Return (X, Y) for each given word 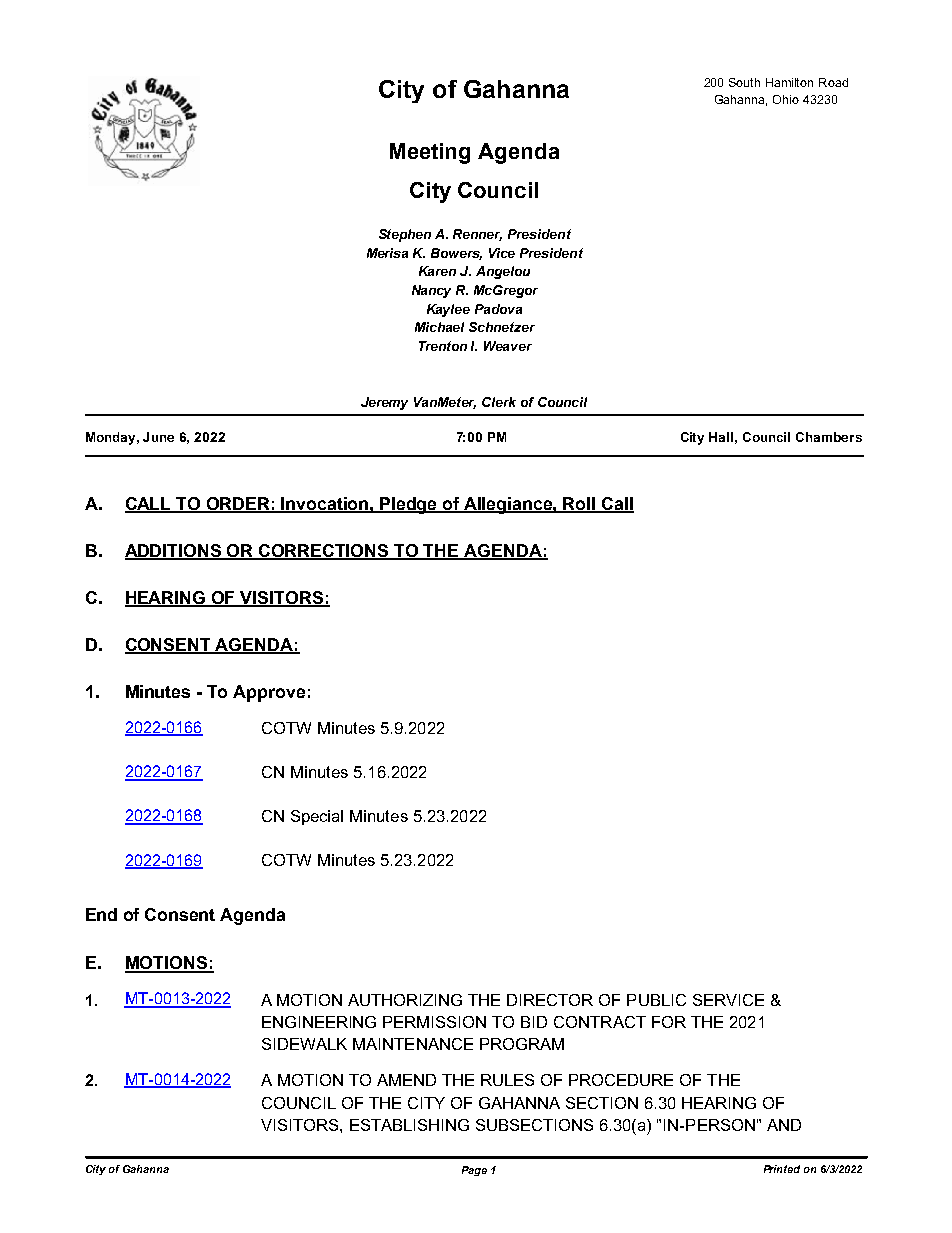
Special (317, 817)
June (158, 437)
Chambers (829, 437)
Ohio (786, 99)
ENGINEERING (319, 1022)
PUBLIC (656, 1000)
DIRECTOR (550, 1000)
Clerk (499, 402)
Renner (477, 235)
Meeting (430, 153)
